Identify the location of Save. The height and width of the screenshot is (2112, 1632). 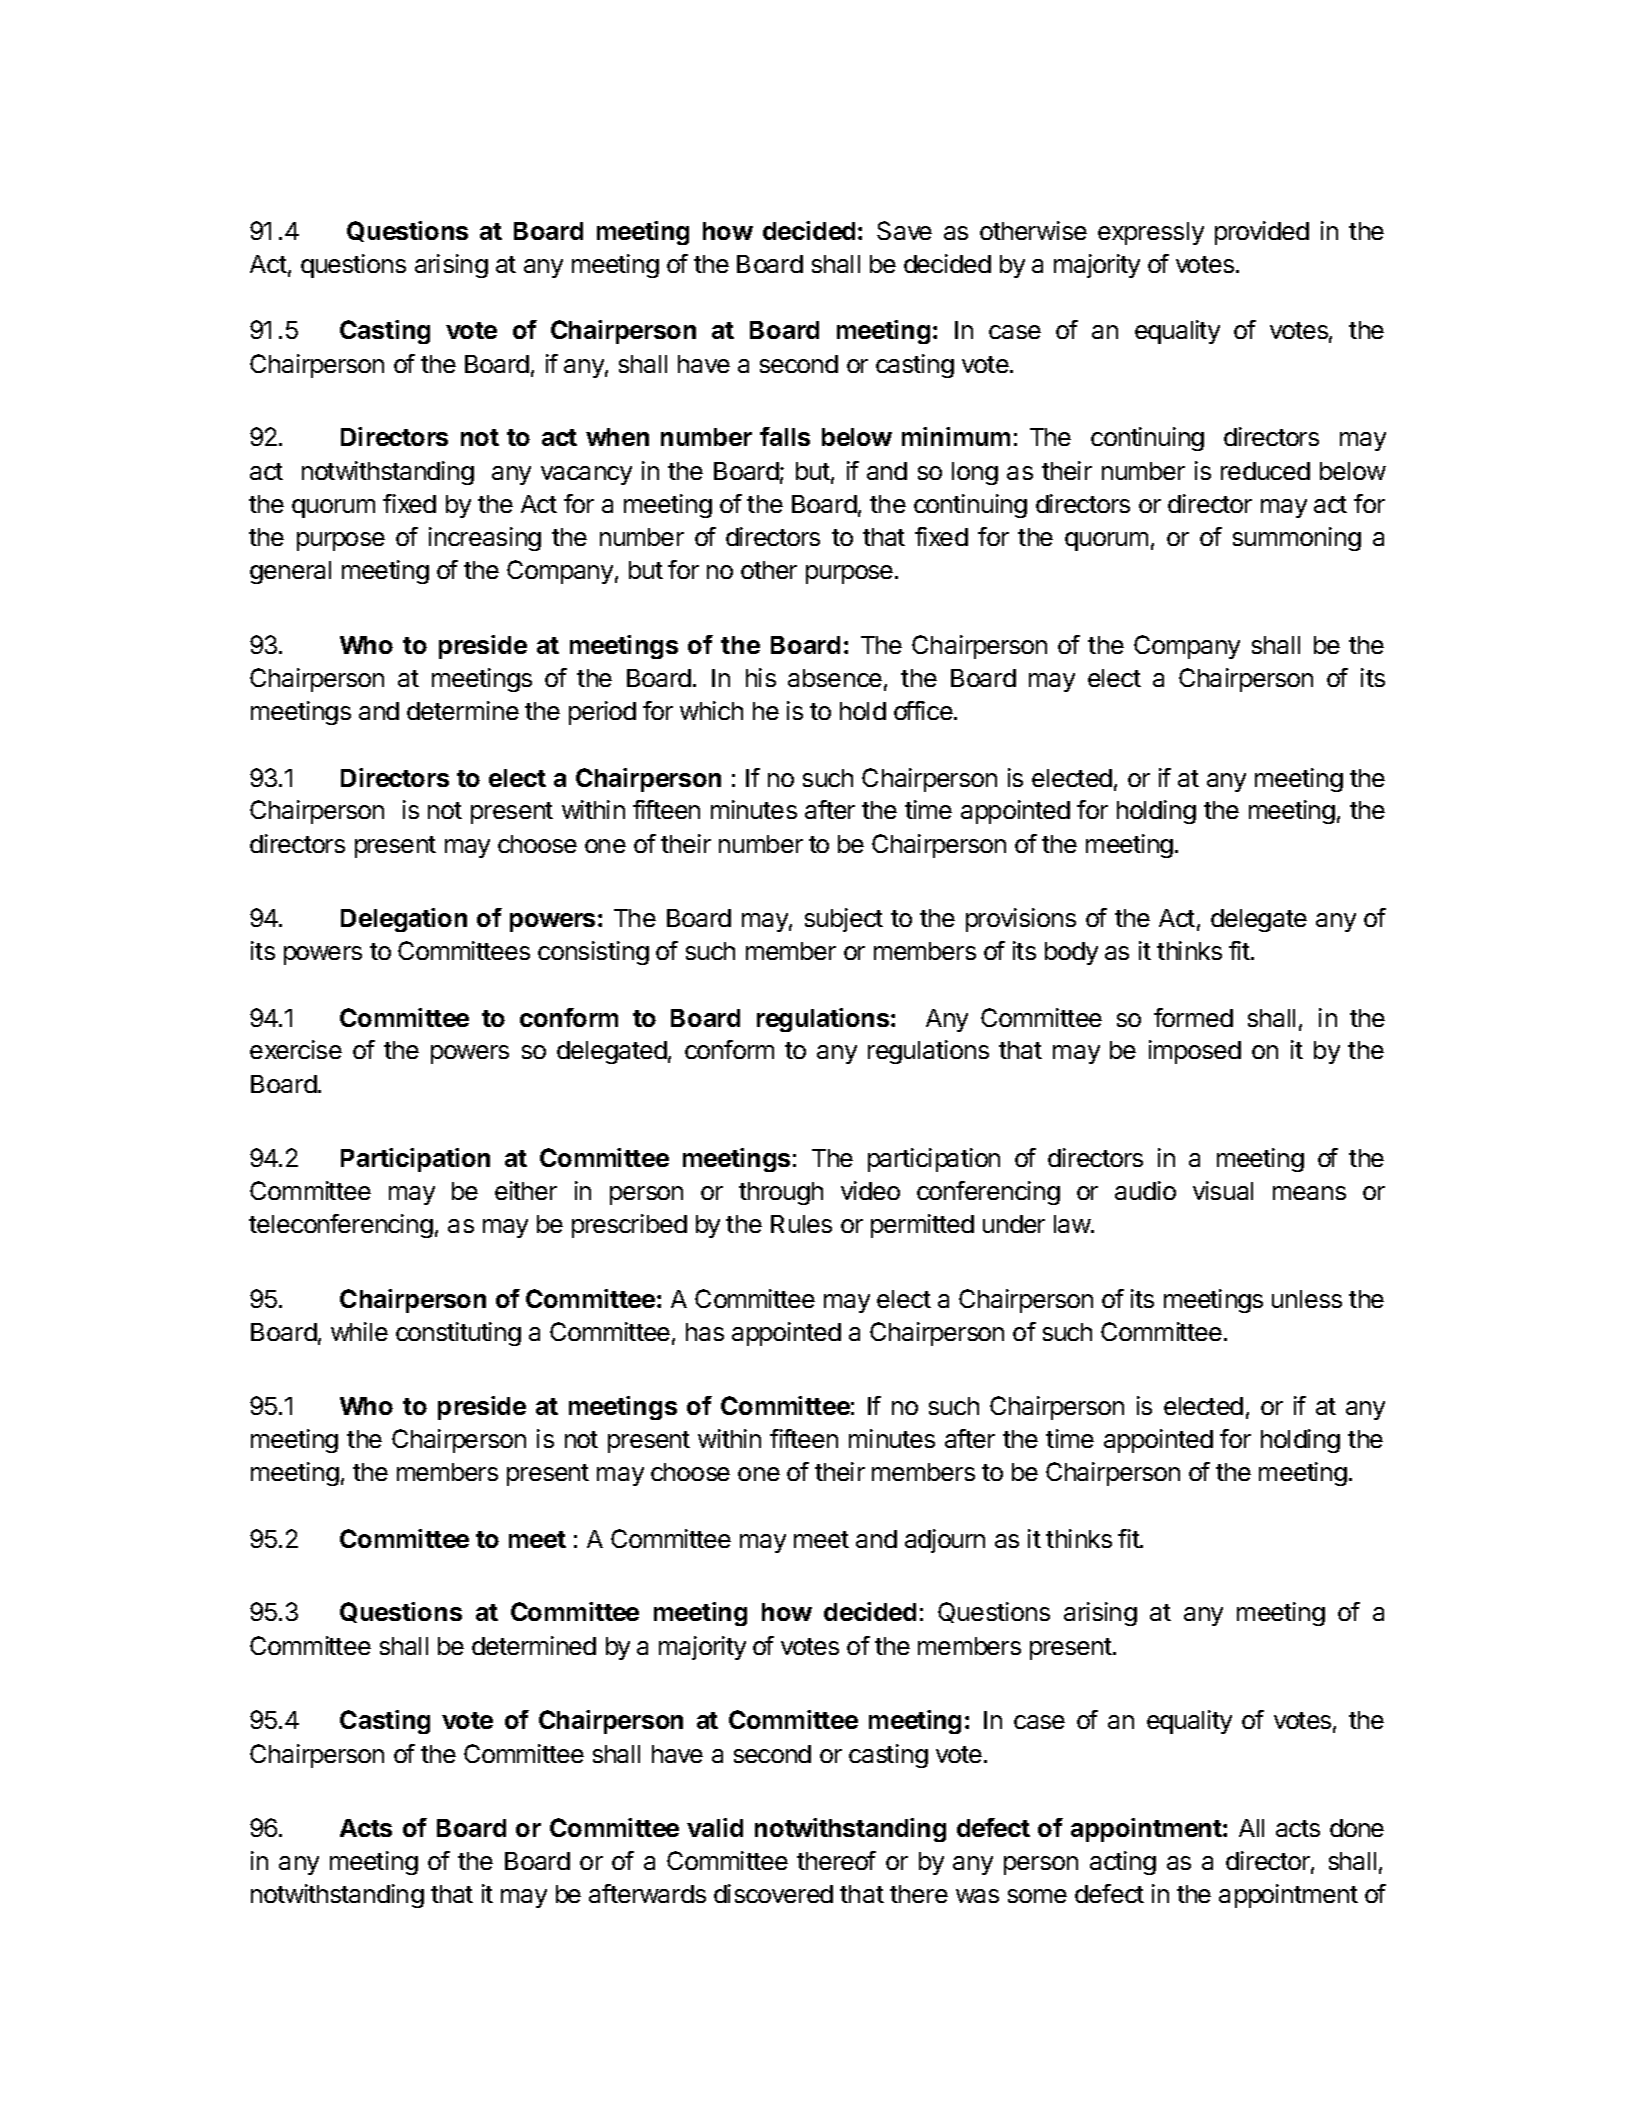
(904, 230).
